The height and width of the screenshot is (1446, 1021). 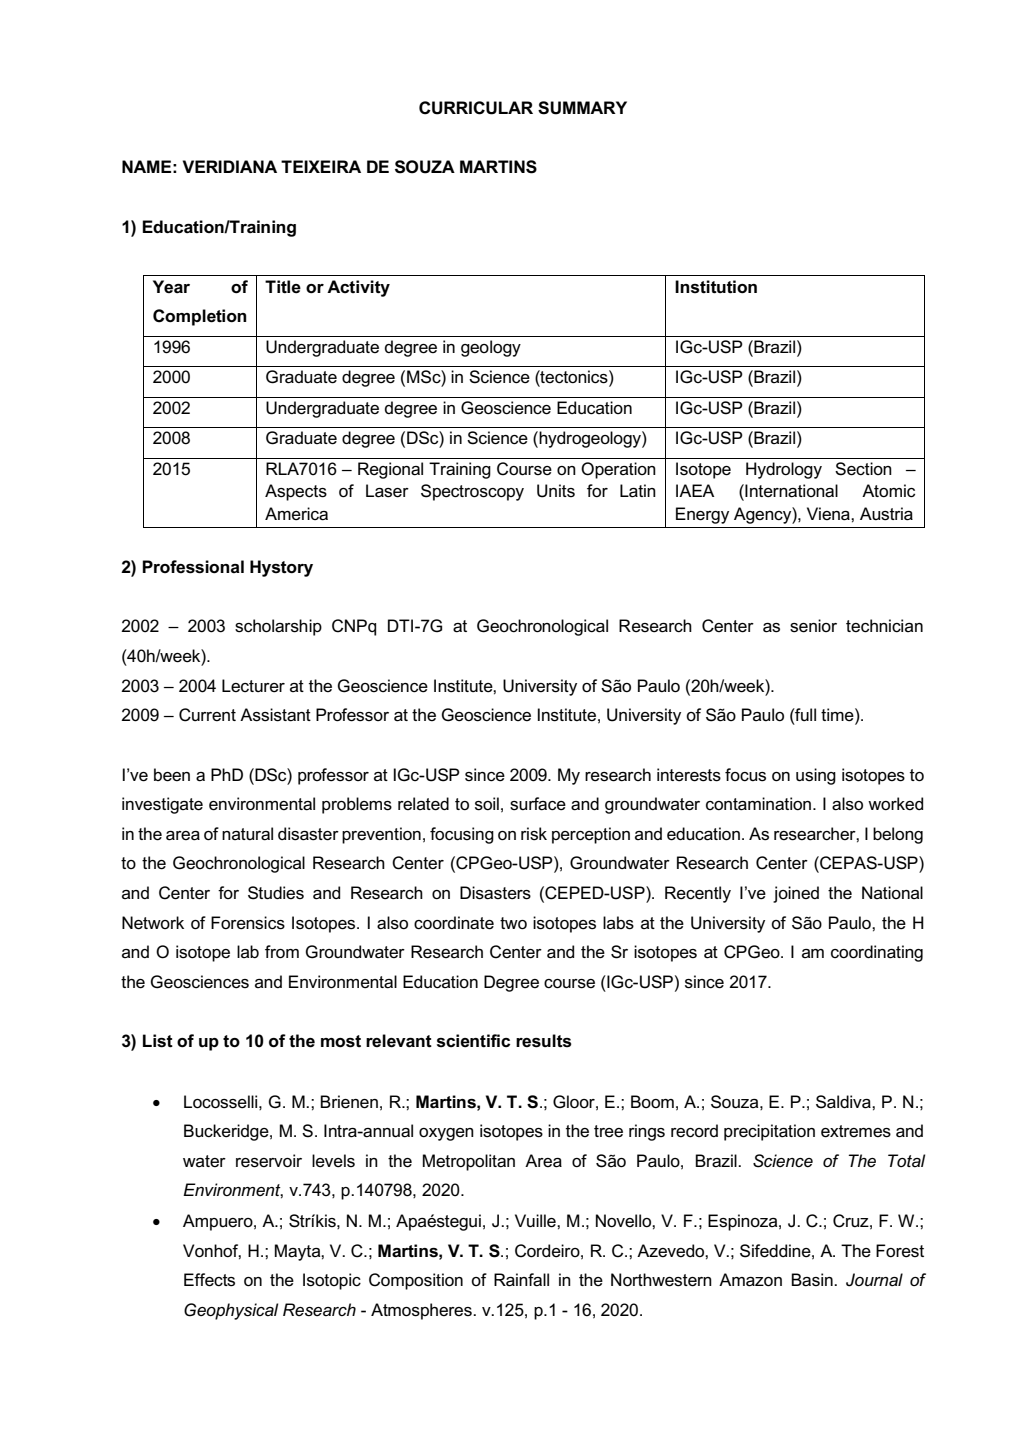 What do you see at coordinates (716, 287) in the screenshot?
I see `Institution` at bounding box center [716, 287].
